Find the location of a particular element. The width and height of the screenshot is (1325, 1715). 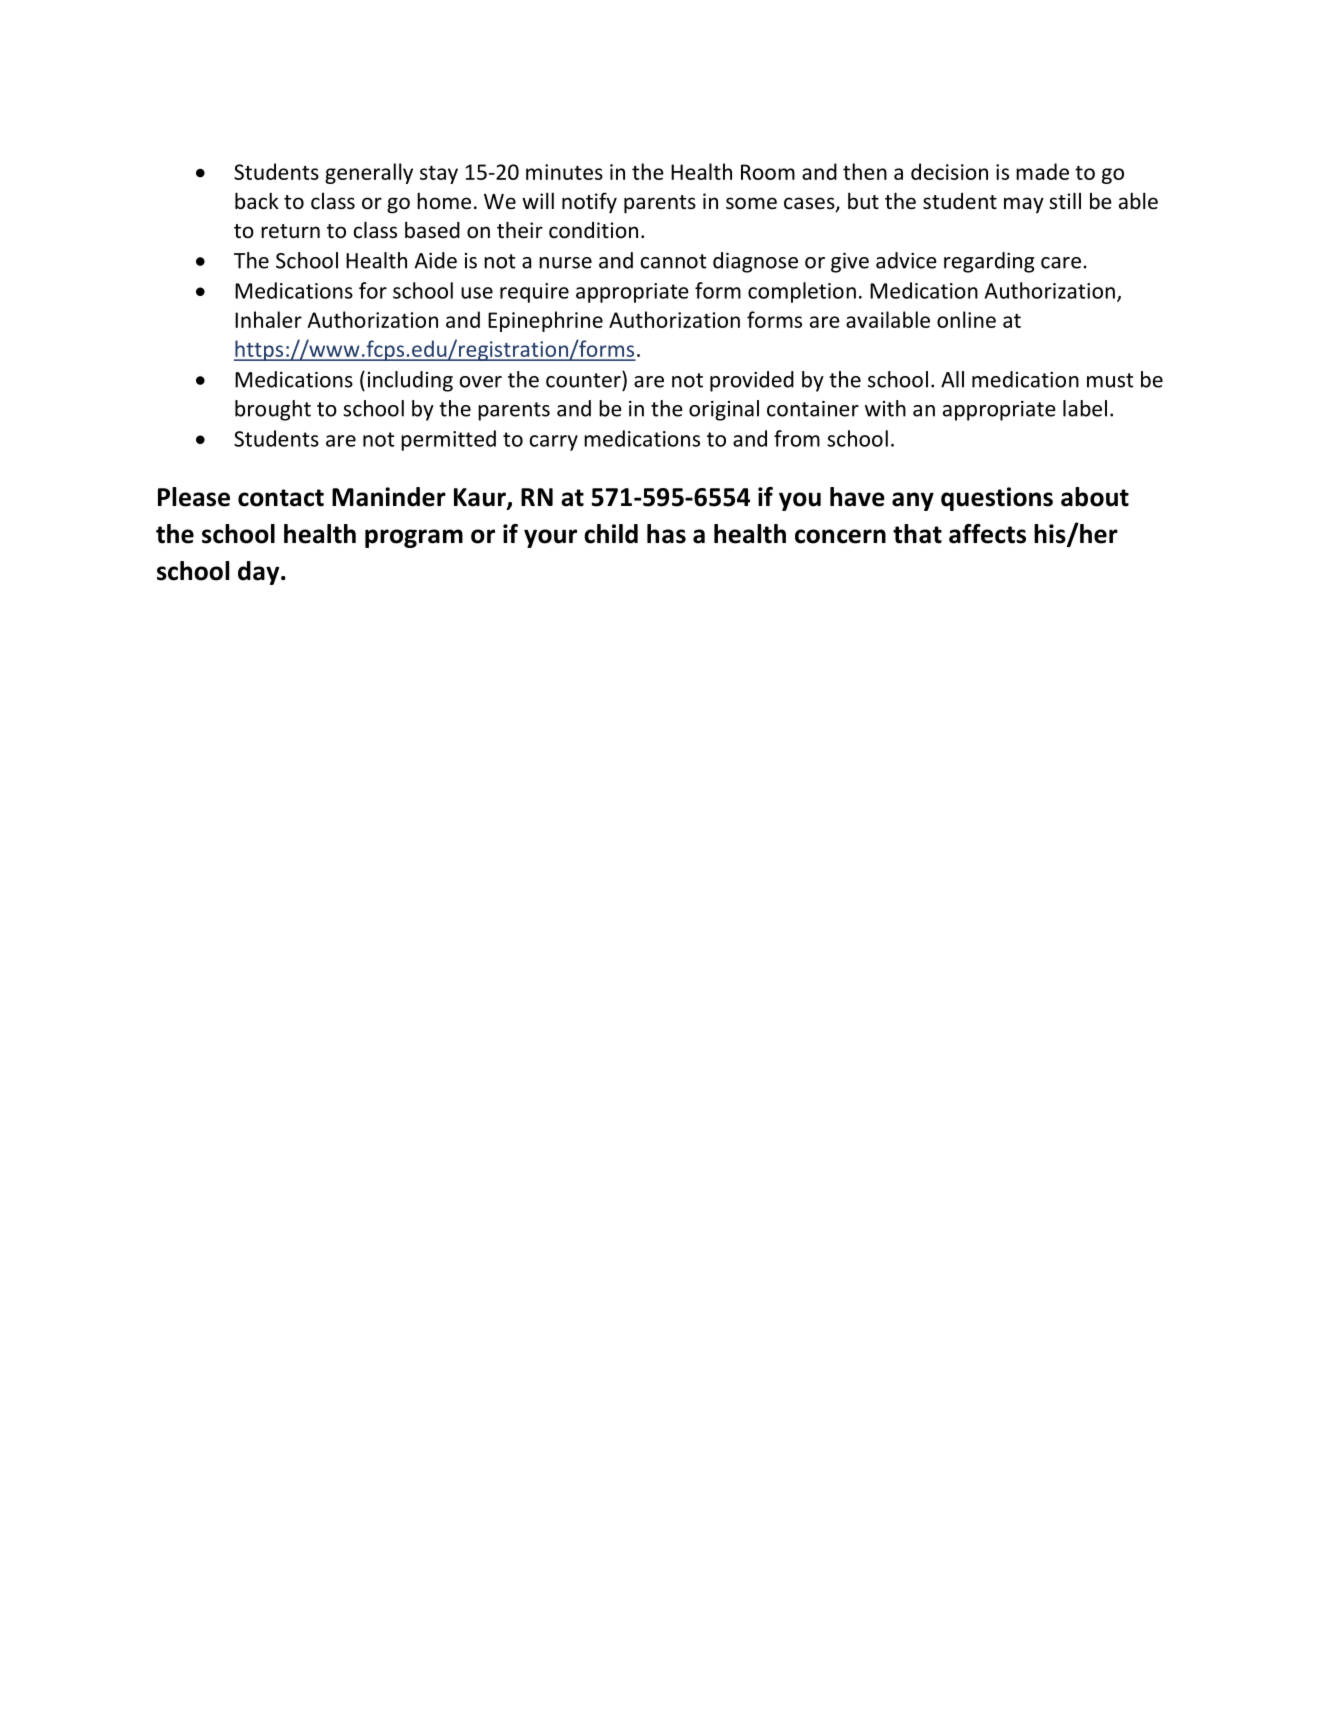

day is located at coordinates (260, 573).
